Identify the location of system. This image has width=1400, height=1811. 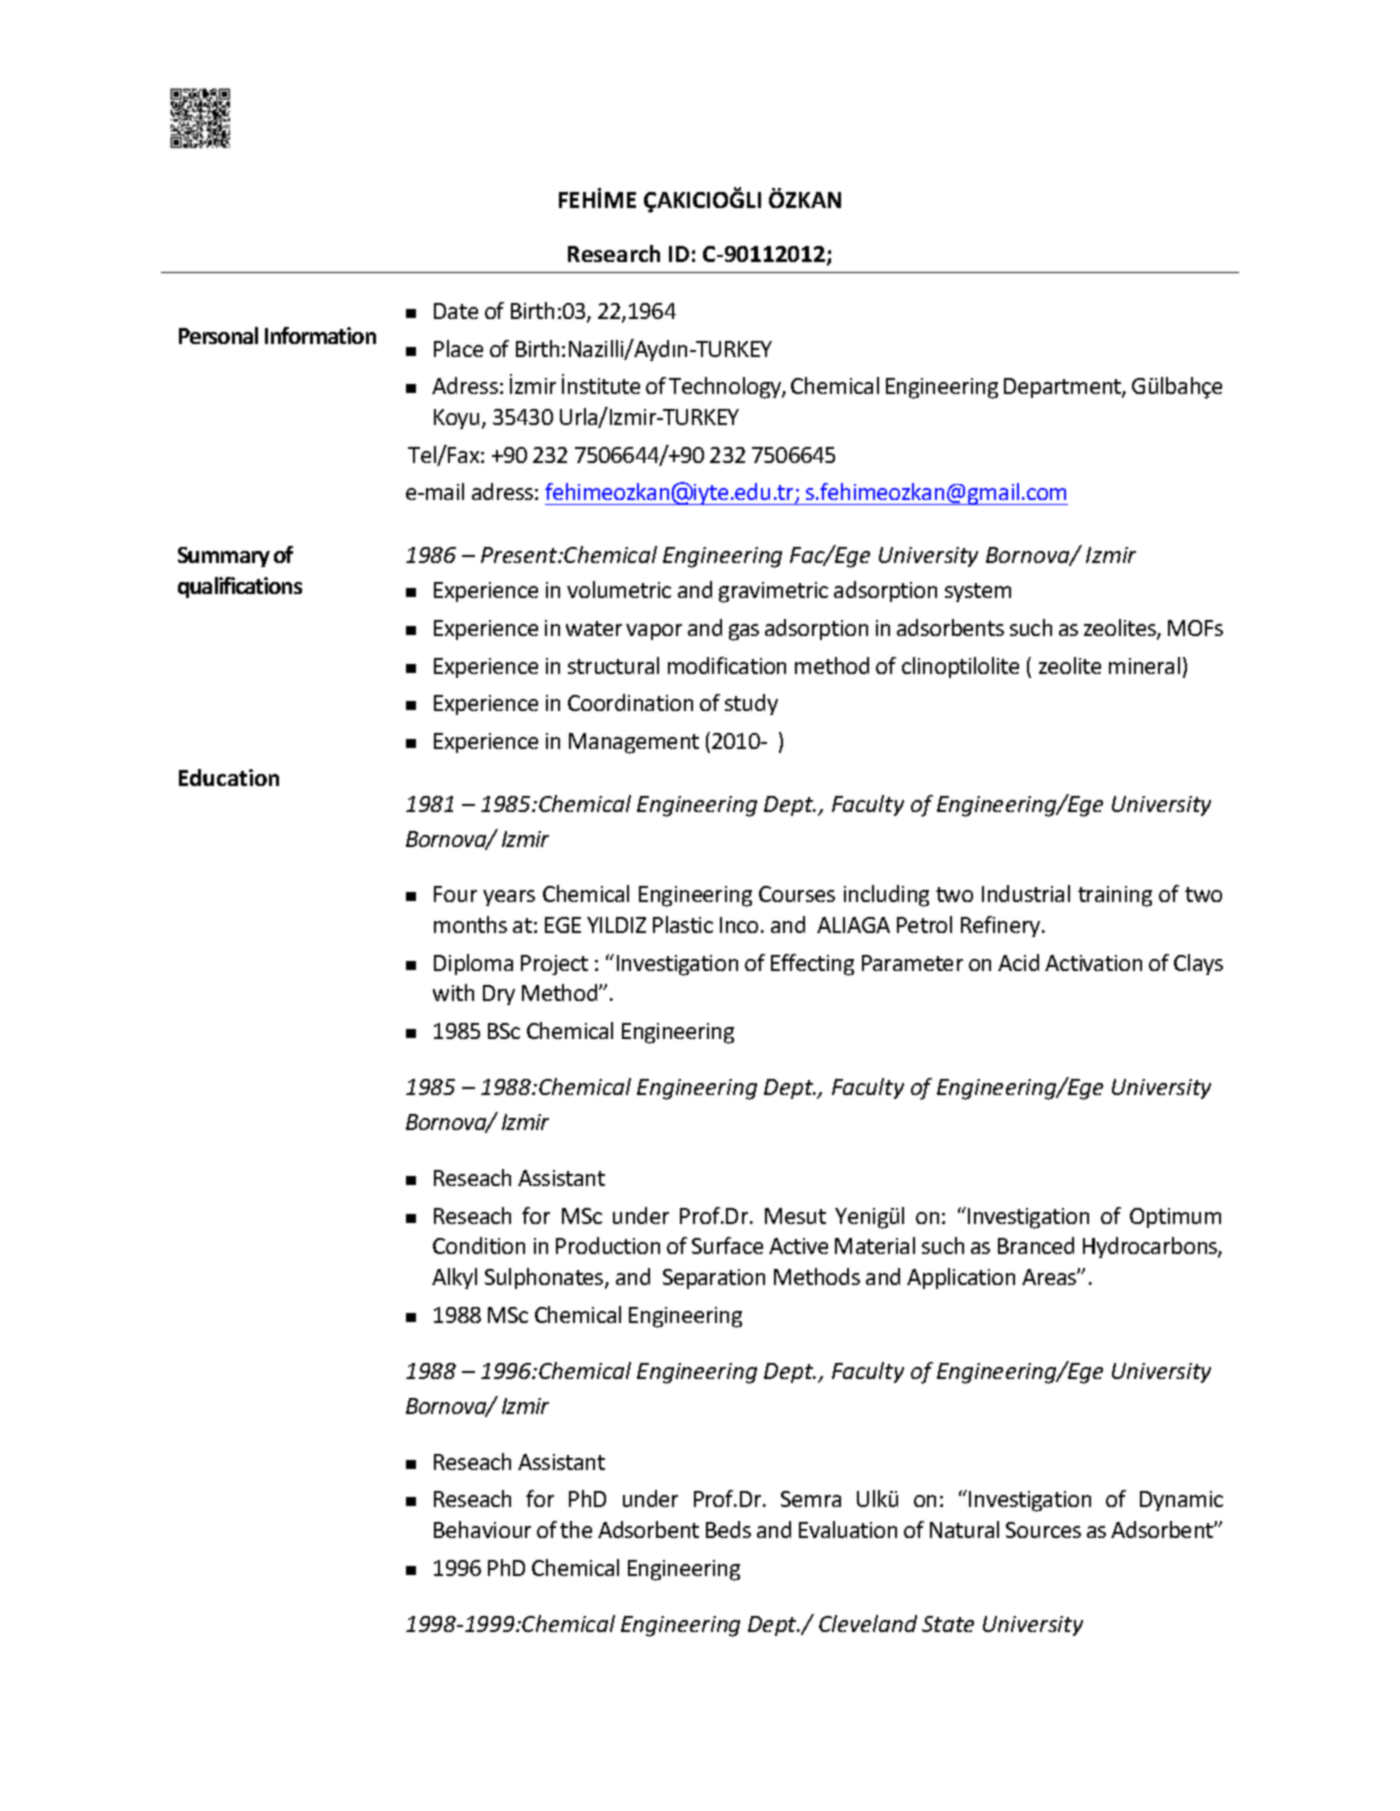
(978, 592).
